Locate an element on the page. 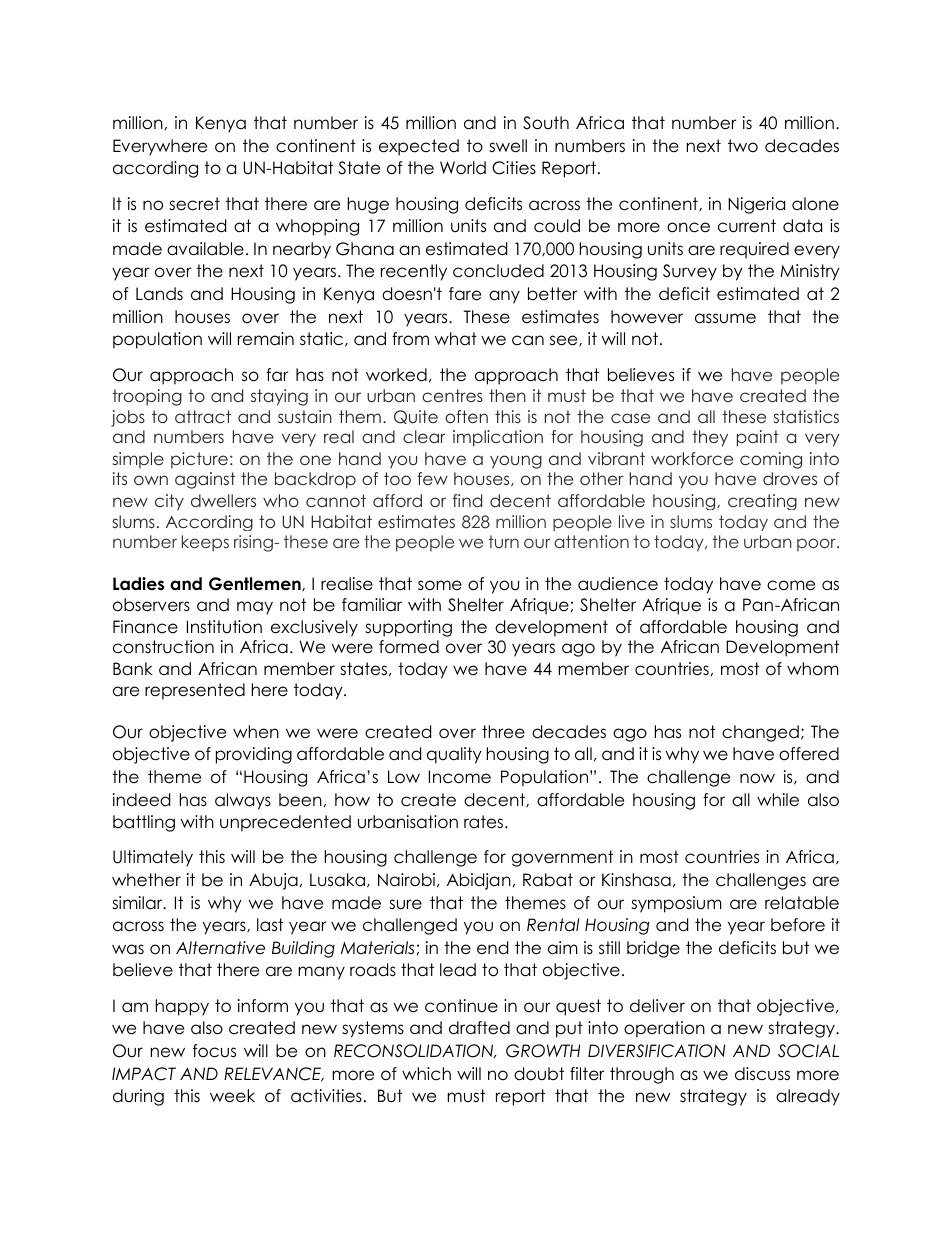 The width and height of the image is (952, 1233). whom is located at coordinates (813, 669).
